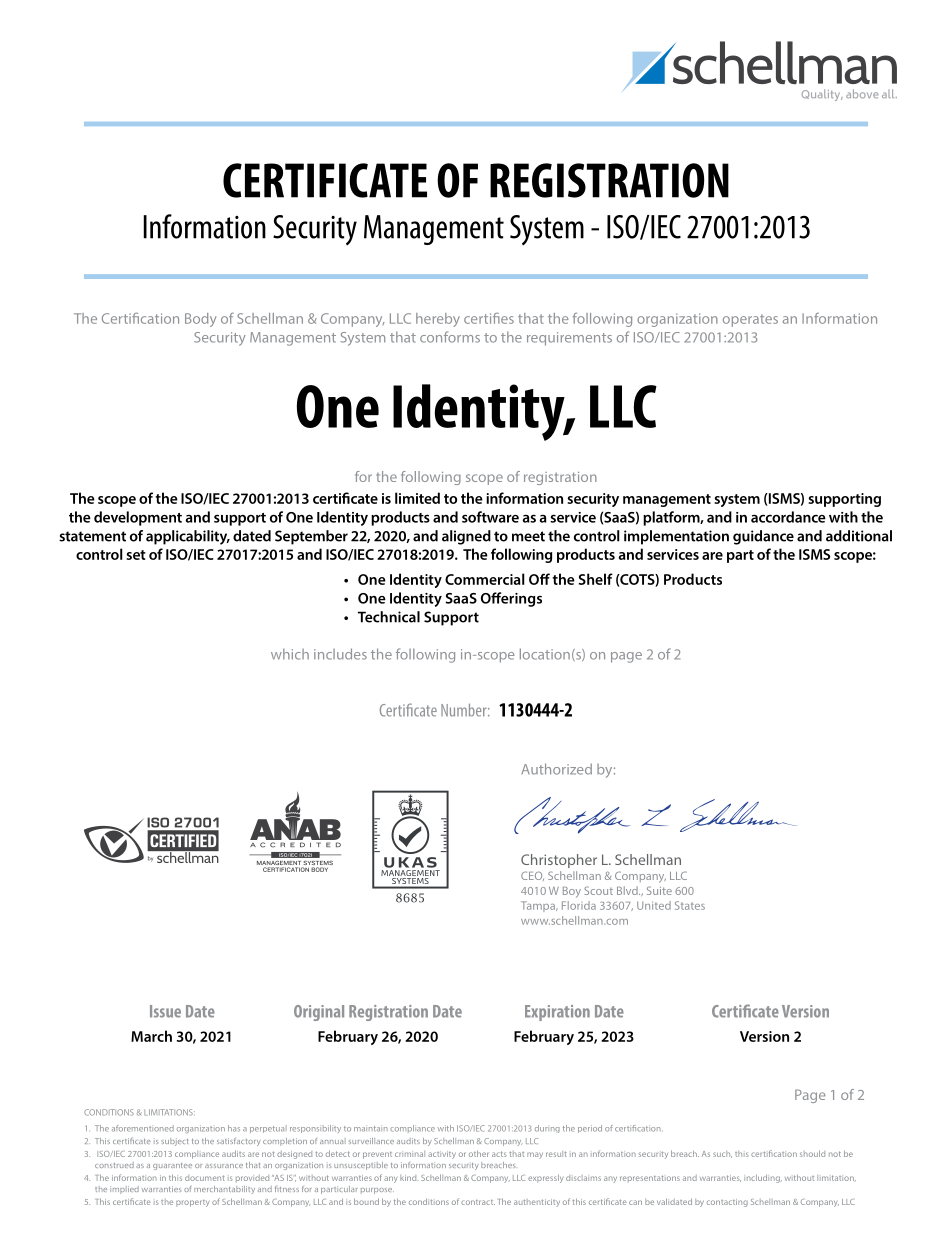 The image size is (952, 1233). What do you see at coordinates (290, 654) in the screenshot?
I see `which` at bounding box center [290, 654].
